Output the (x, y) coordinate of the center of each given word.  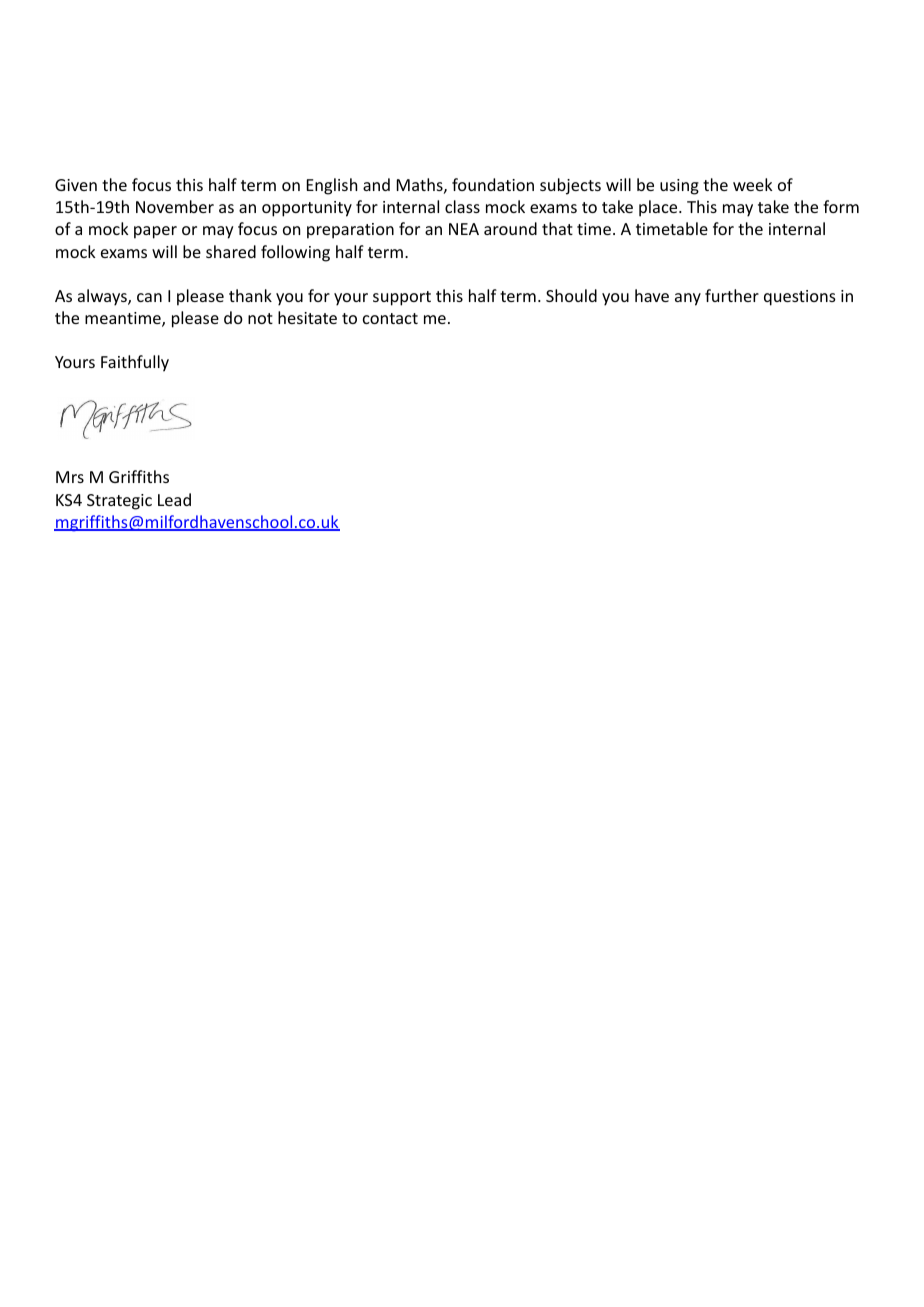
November (175, 206)
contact (390, 318)
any (688, 299)
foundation (493, 184)
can (149, 297)
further (732, 295)
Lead (174, 499)
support (402, 298)
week (752, 184)
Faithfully (135, 363)
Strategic (119, 502)
